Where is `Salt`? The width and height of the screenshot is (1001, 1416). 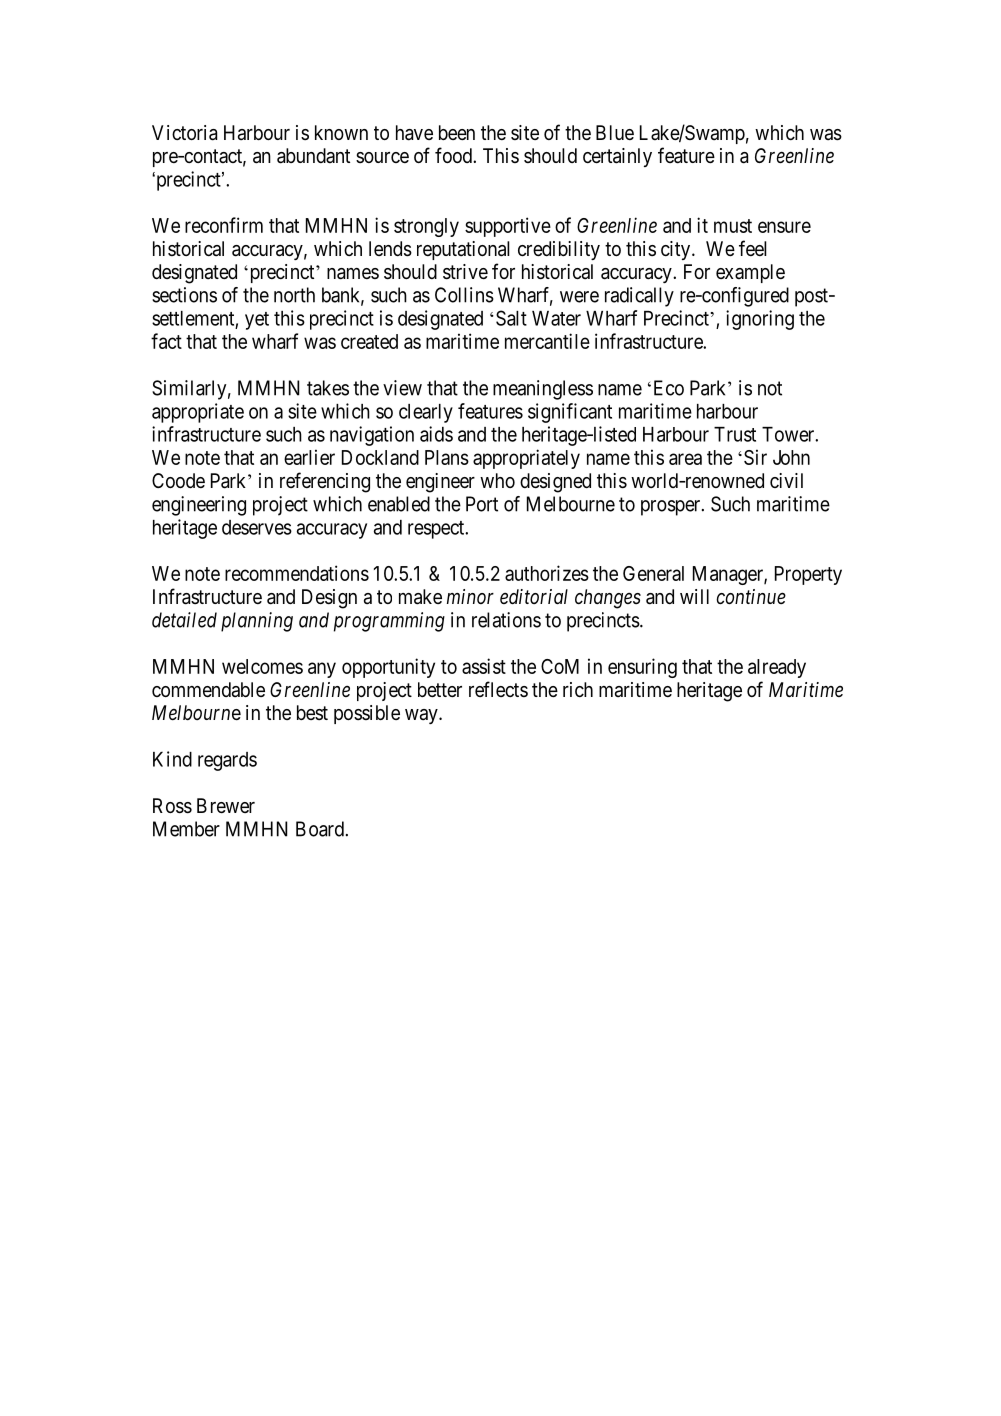
Salt is located at coordinates (511, 318).
